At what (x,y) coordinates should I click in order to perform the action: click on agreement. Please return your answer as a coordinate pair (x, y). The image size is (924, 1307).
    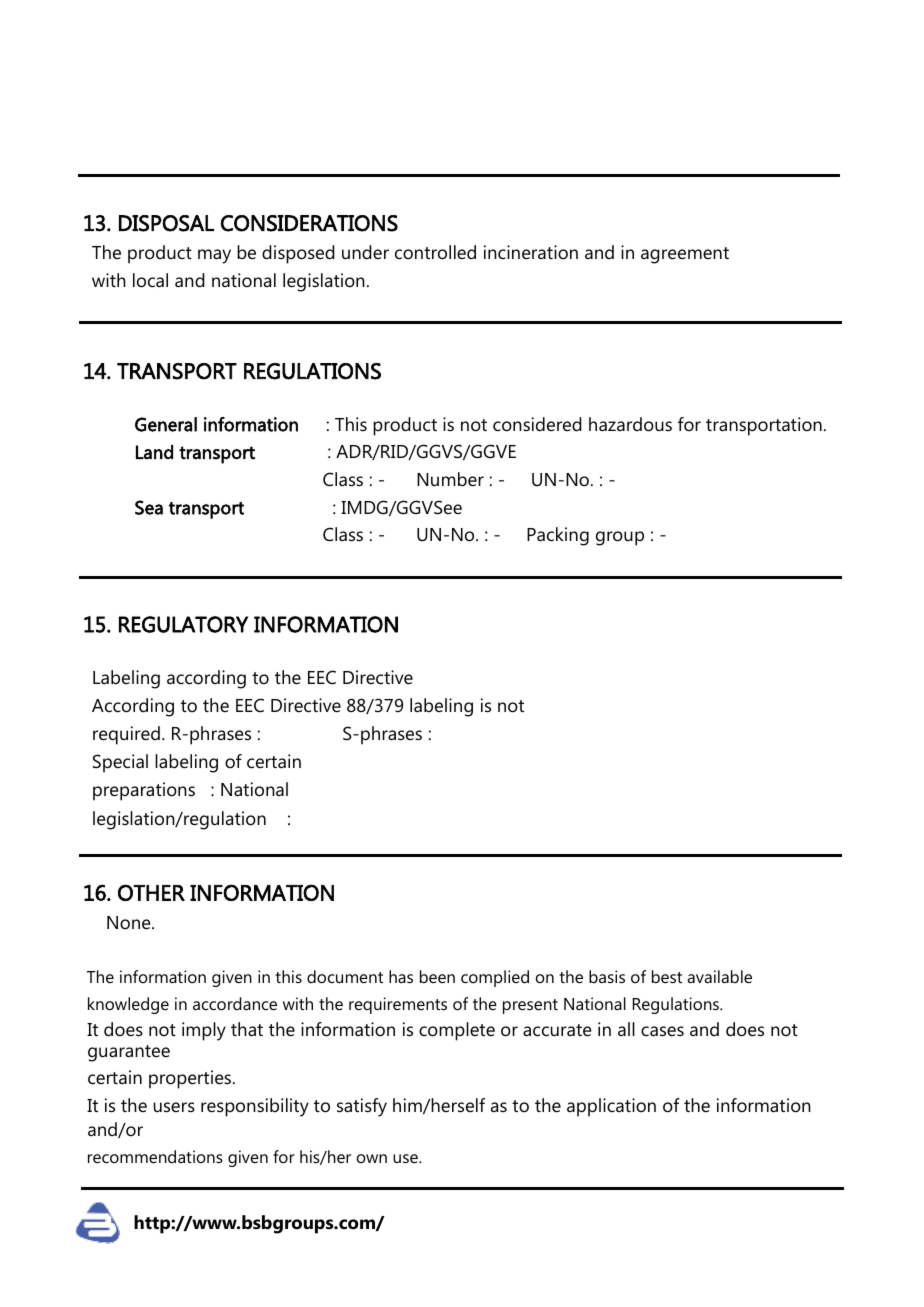
    Looking at the image, I should click on (685, 255).
